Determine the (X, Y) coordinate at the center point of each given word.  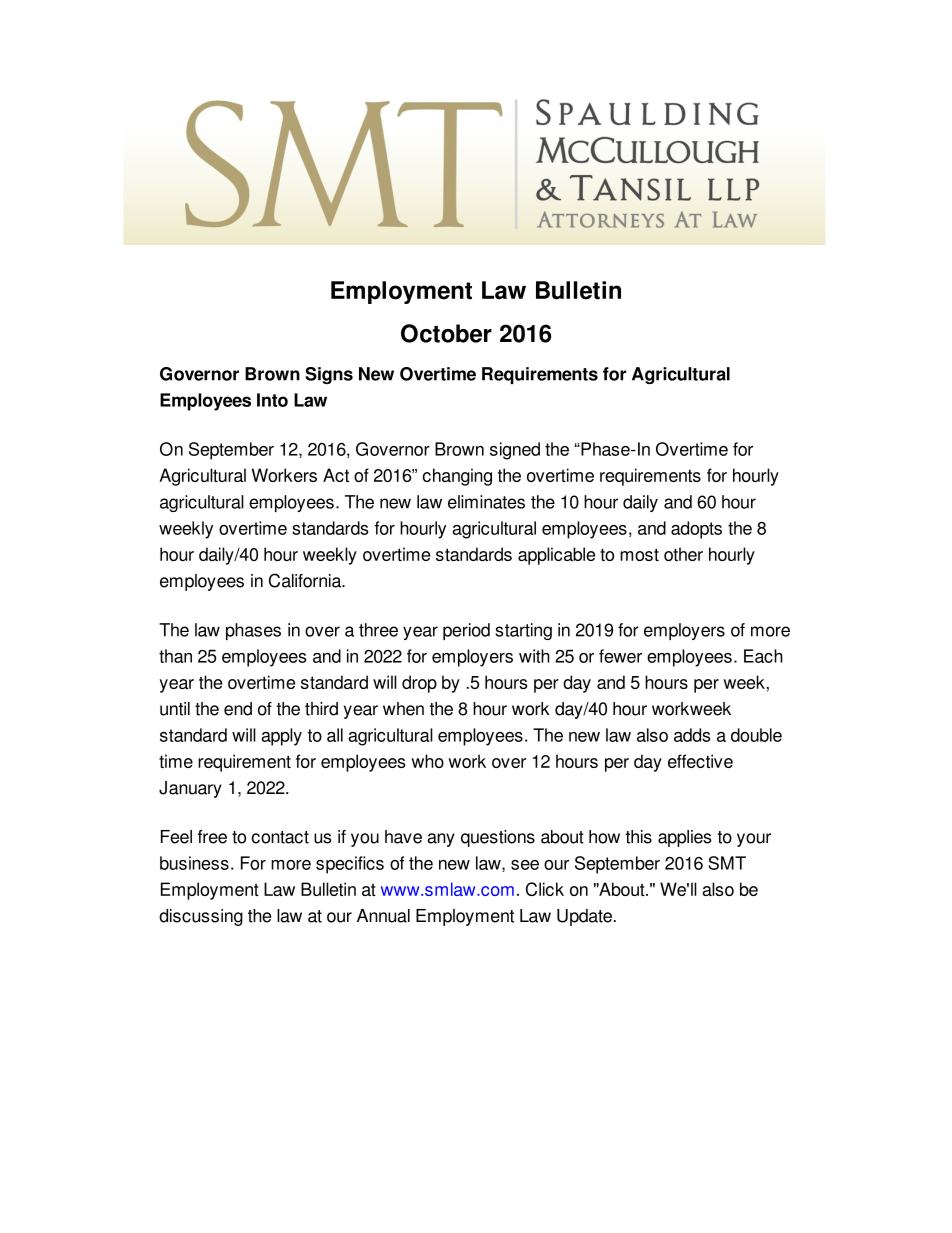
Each (763, 656)
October (446, 333)
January (190, 789)
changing (457, 477)
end (238, 709)
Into (272, 400)
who (427, 761)
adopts (696, 530)
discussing (201, 917)
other (683, 554)
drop (419, 684)
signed (515, 451)
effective (700, 761)
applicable (556, 556)
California (306, 580)
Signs (329, 375)
